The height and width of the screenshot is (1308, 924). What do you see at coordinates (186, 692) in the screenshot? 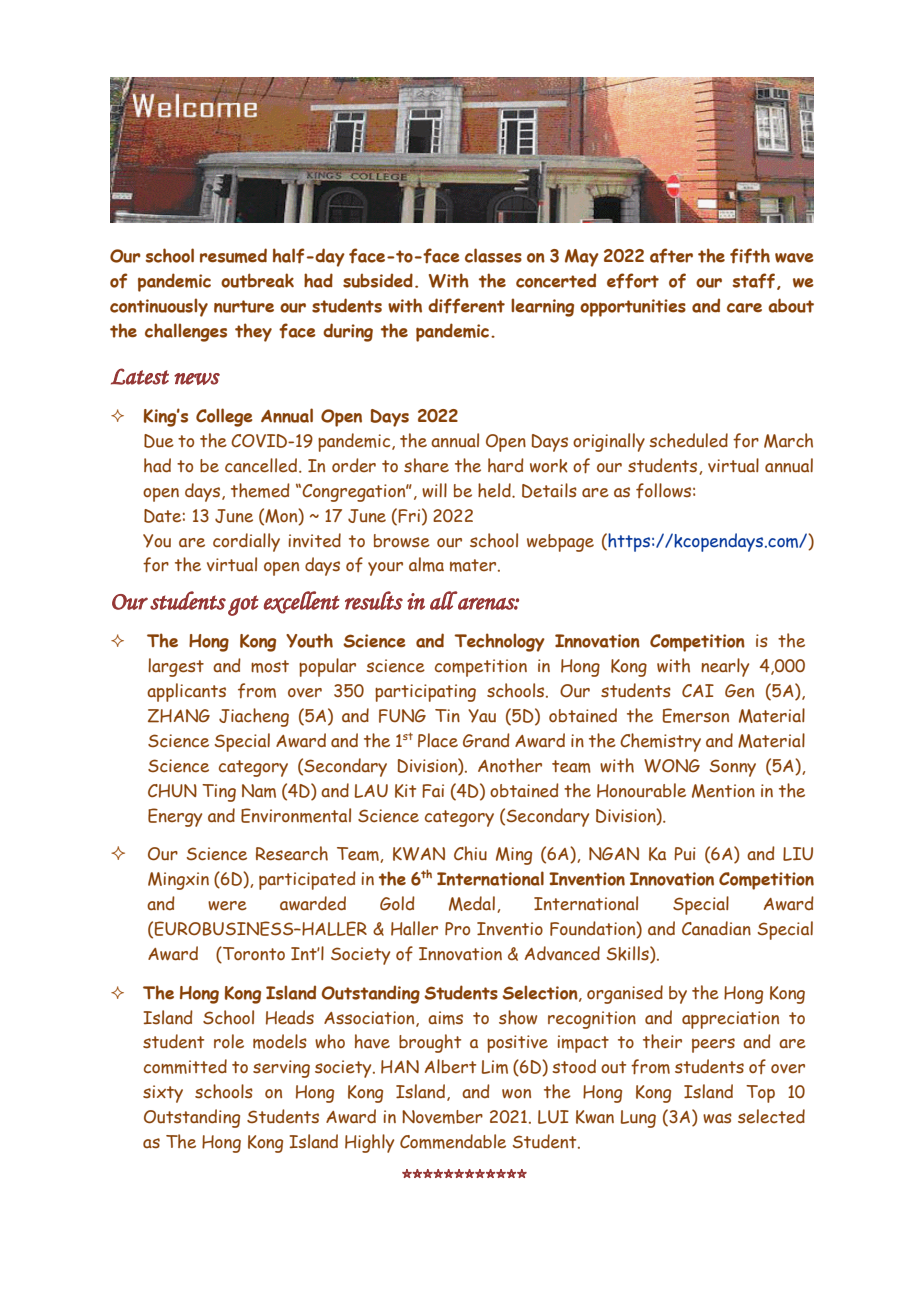
I see `applicants` at bounding box center [186, 692].
